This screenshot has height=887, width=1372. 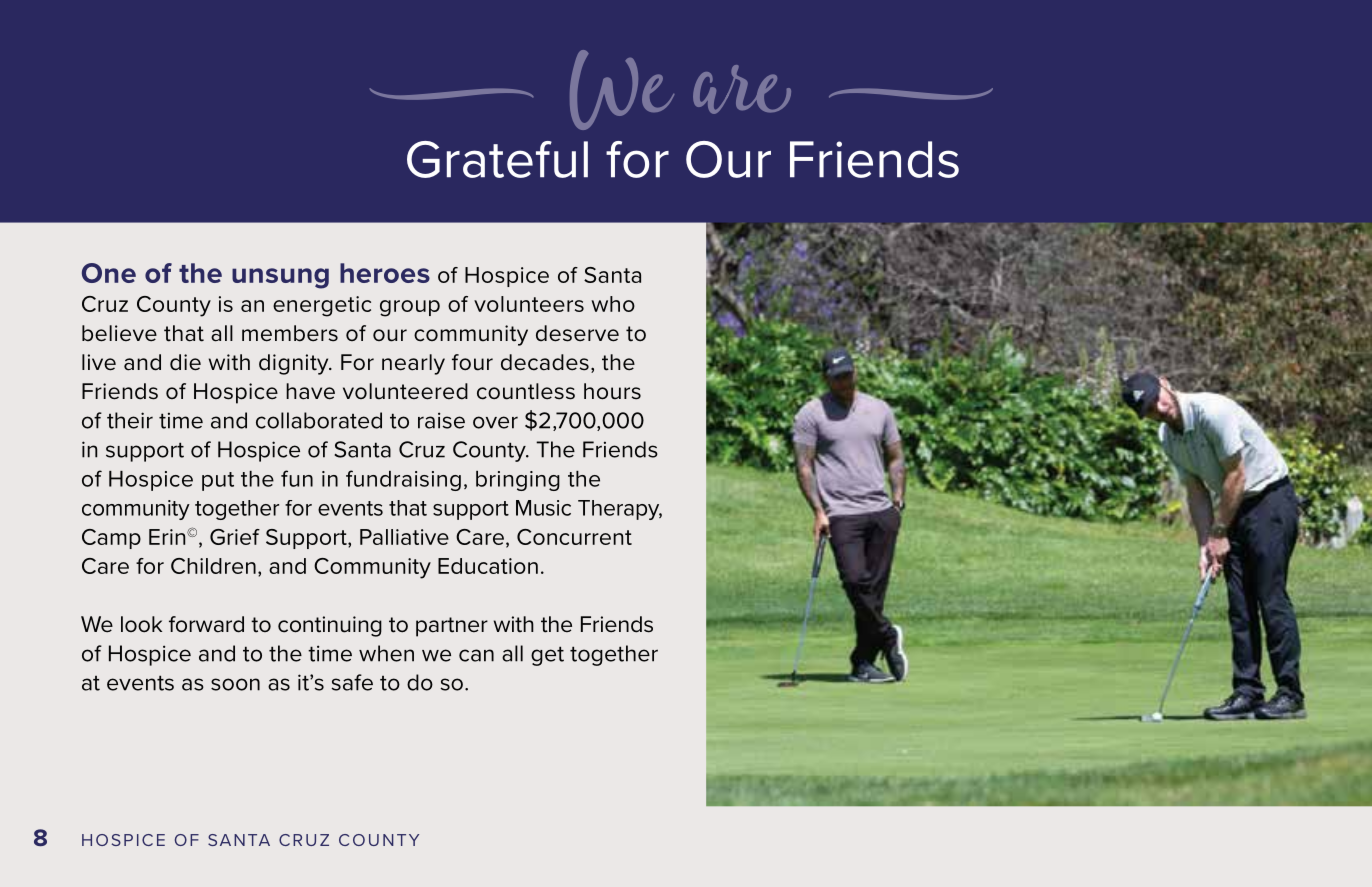 What do you see at coordinates (319, 420) in the screenshot?
I see `collaborated` at bounding box center [319, 420].
